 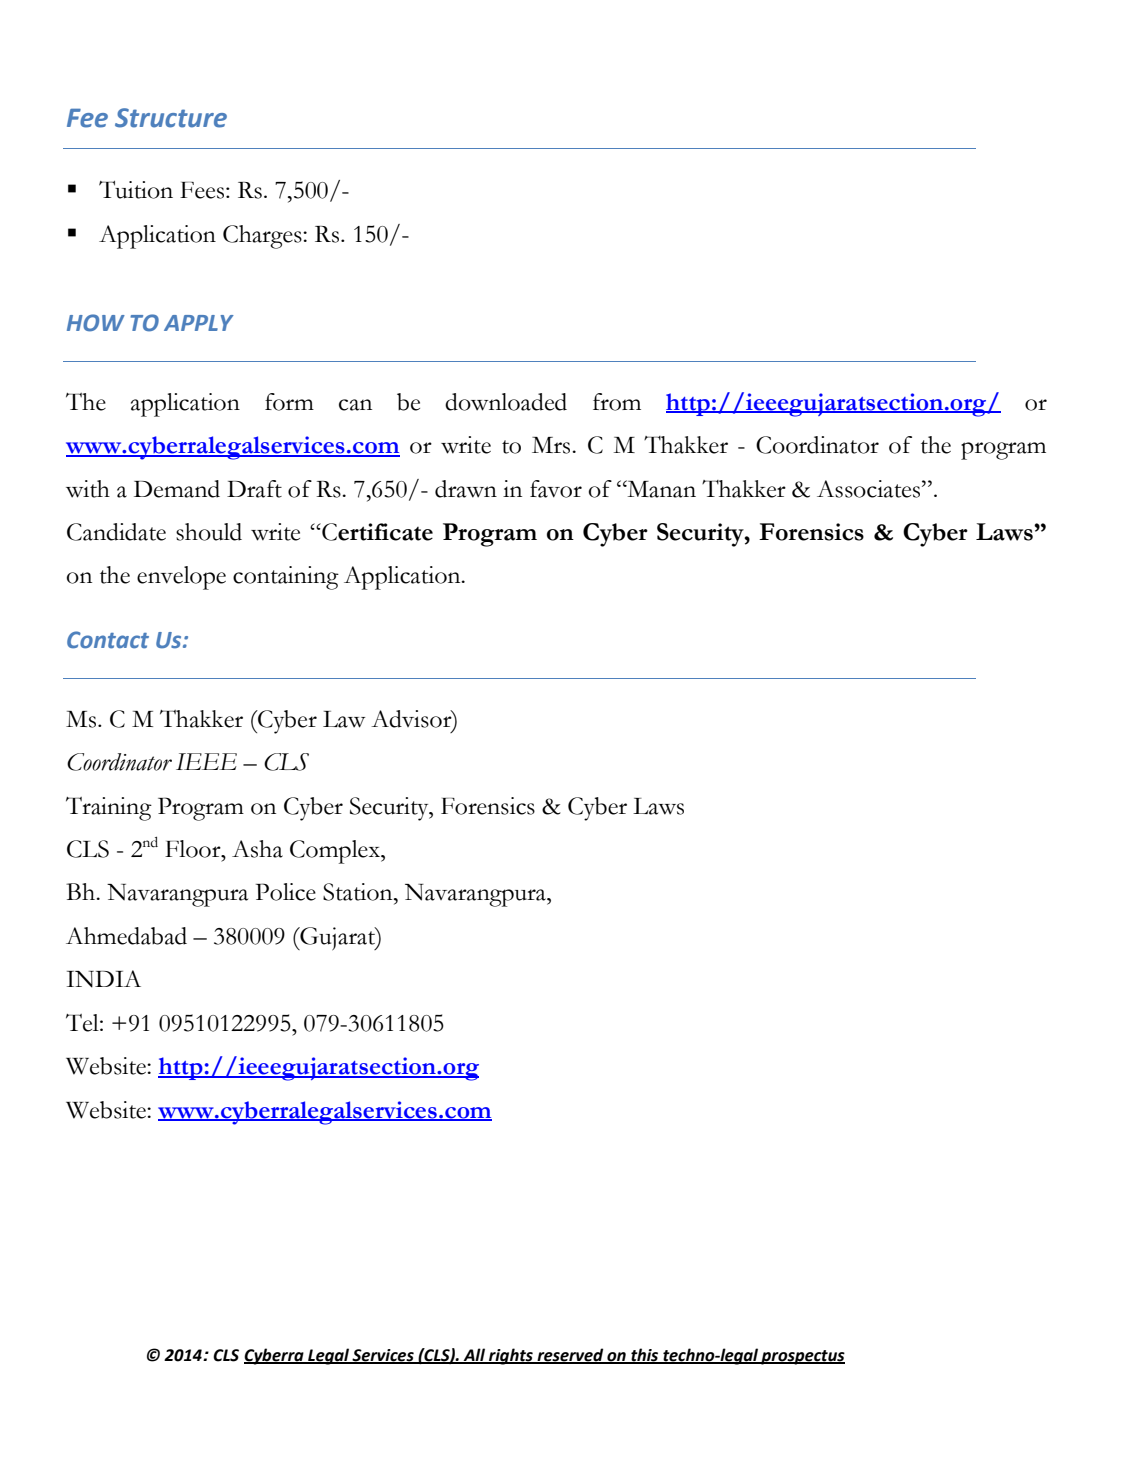 What do you see at coordinates (645, 1356) in the screenshot?
I see `this` at bounding box center [645, 1356].
